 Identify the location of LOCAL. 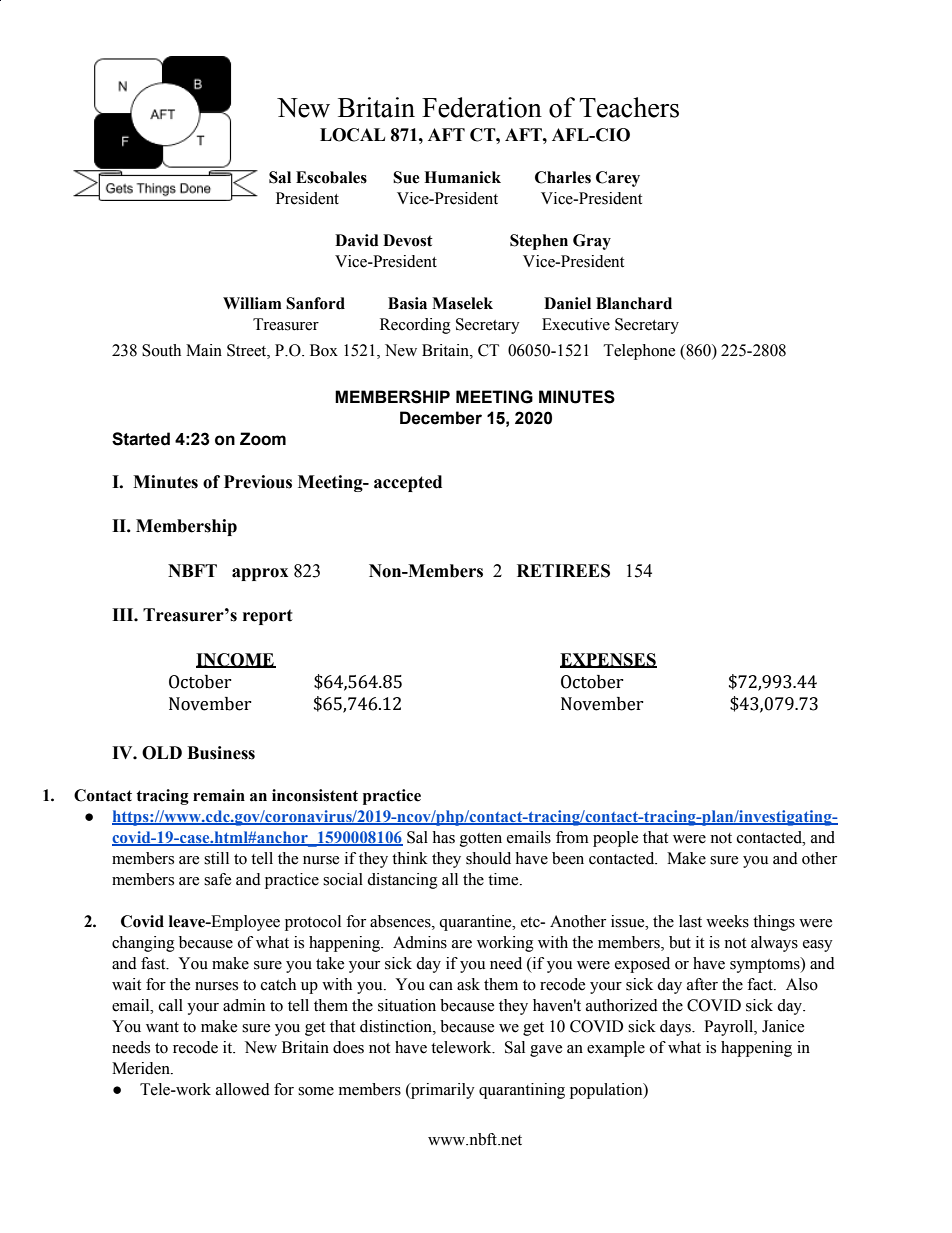
(352, 135).
